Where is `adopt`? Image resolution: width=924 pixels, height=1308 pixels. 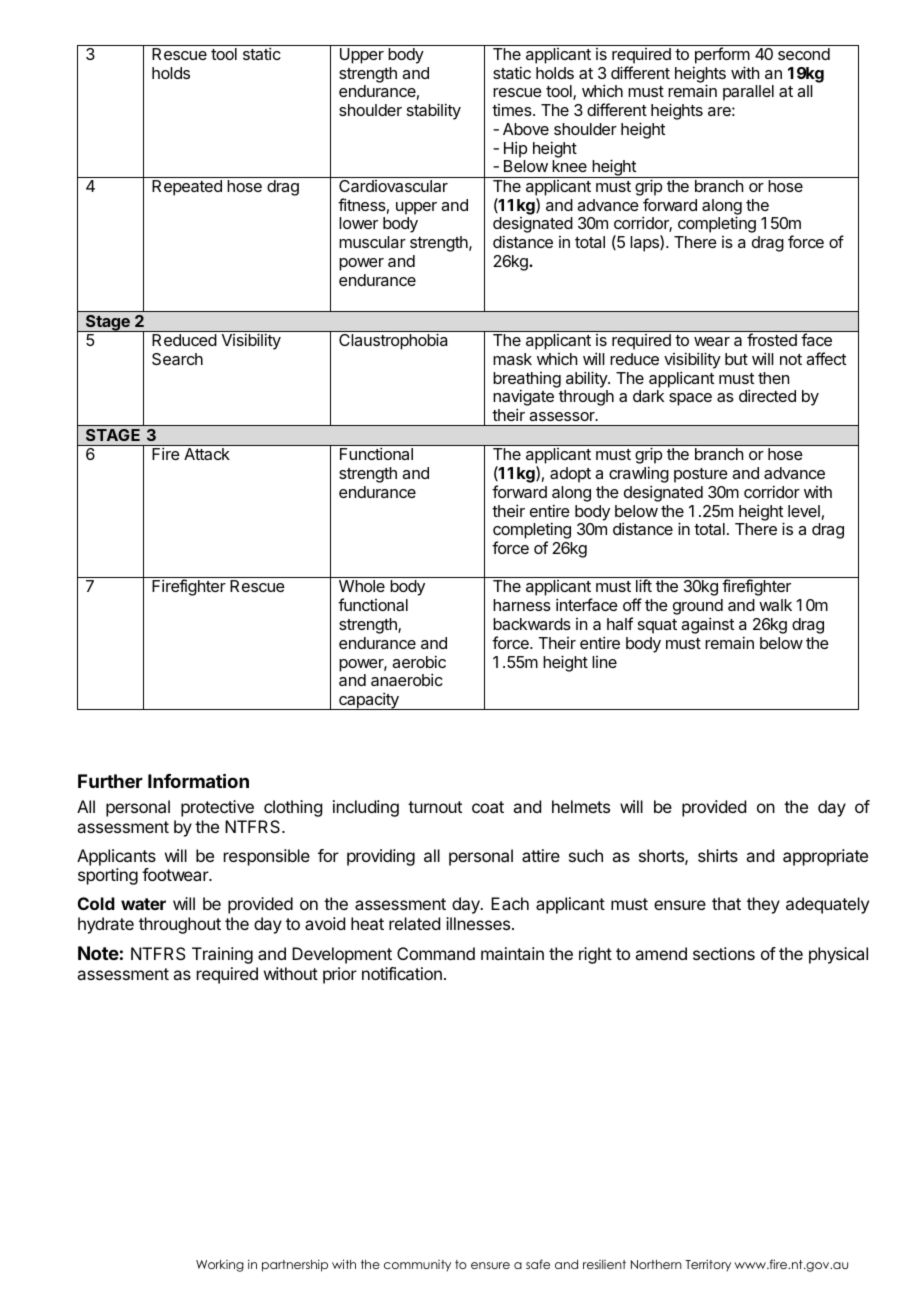
adopt is located at coordinates (570, 475).
